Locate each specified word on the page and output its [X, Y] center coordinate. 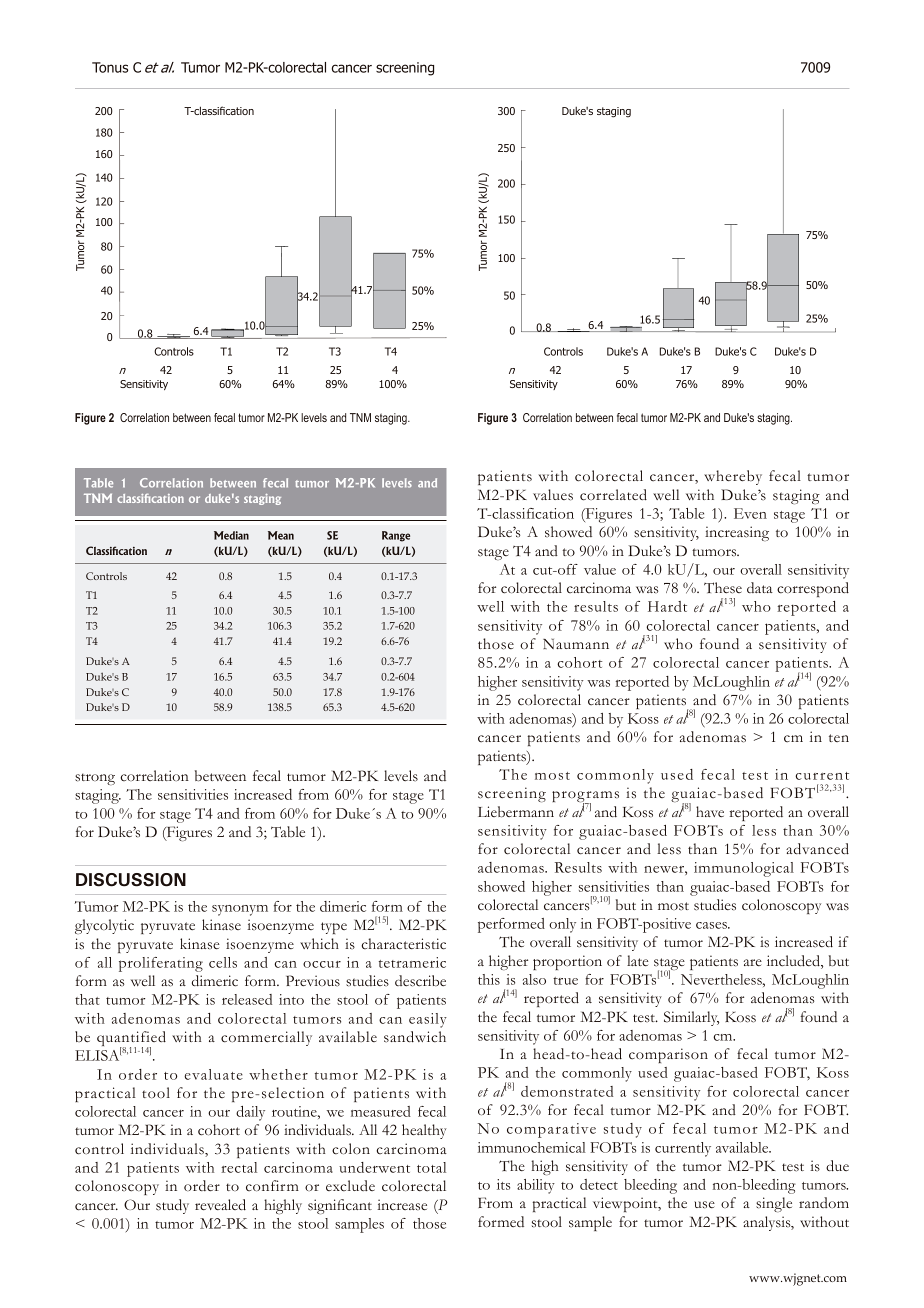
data [760, 587]
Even [750, 513]
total [431, 1167]
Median [231, 535]
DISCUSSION [131, 880]
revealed [220, 1205]
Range [396, 536]
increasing [737, 533]
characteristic [403, 944]
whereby [733, 477]
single [774, 1204]
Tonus [110, 67]
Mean [281, 535]
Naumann [576, 644]
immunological [744, 869]
